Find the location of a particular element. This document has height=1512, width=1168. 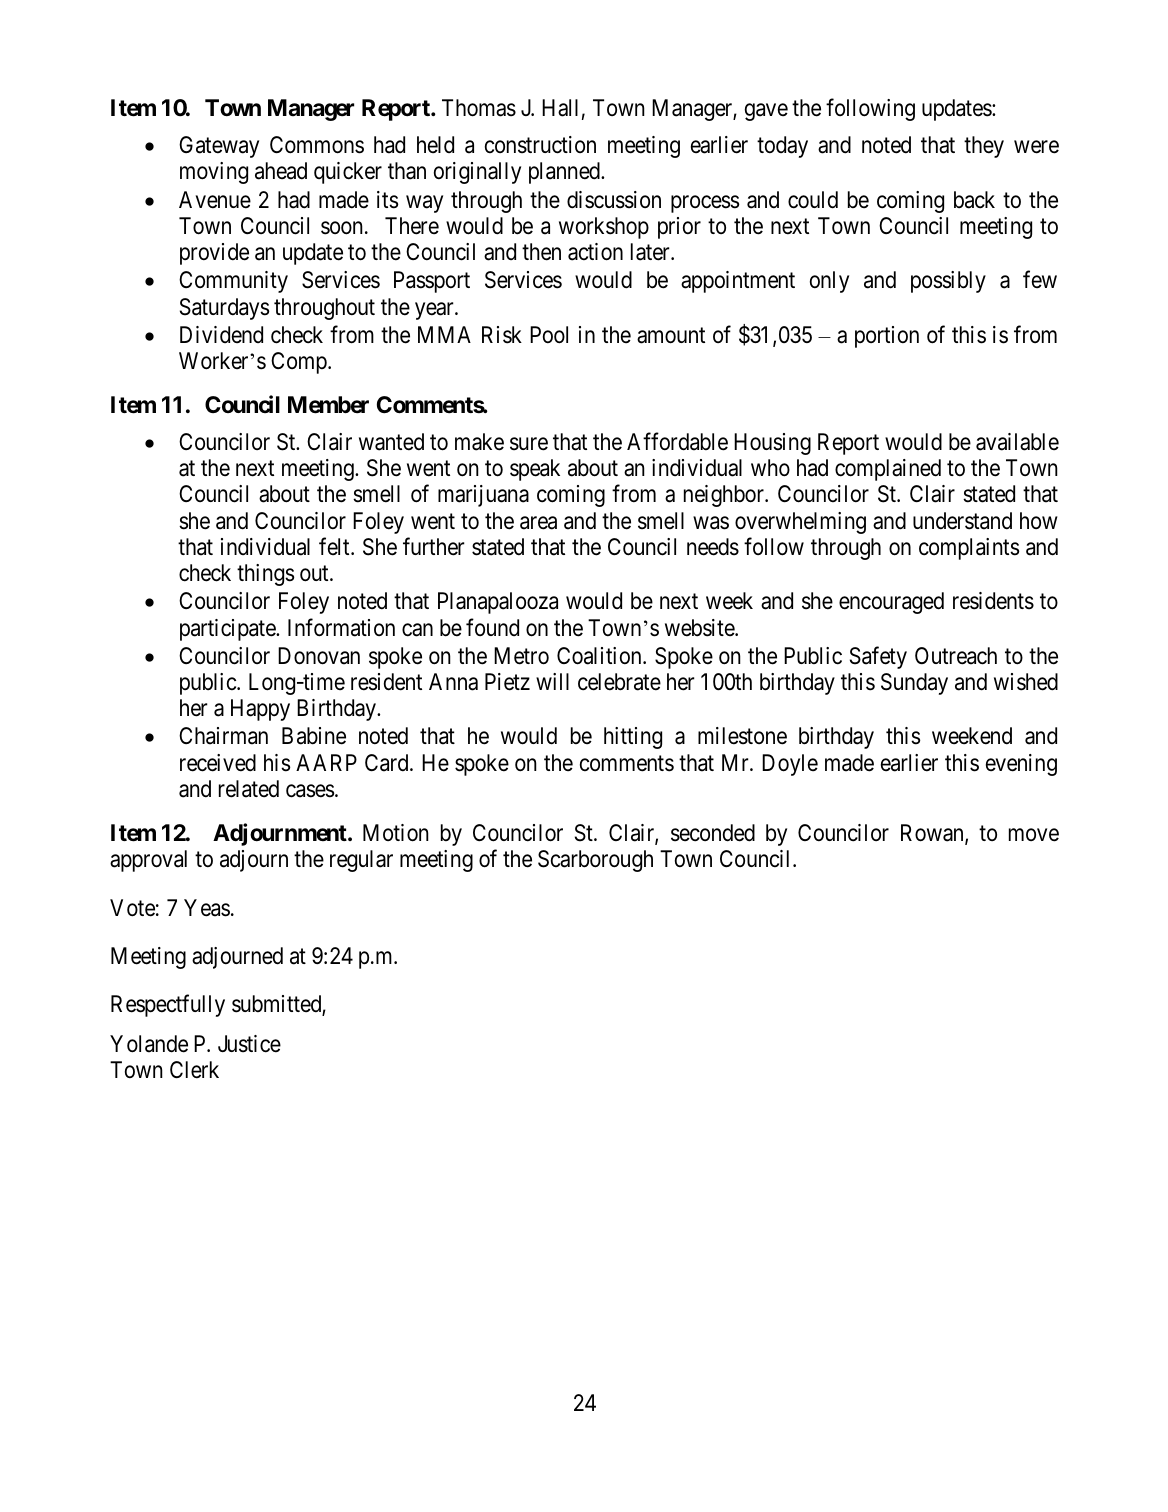

Justice is located at coordinates (249, 1044).
